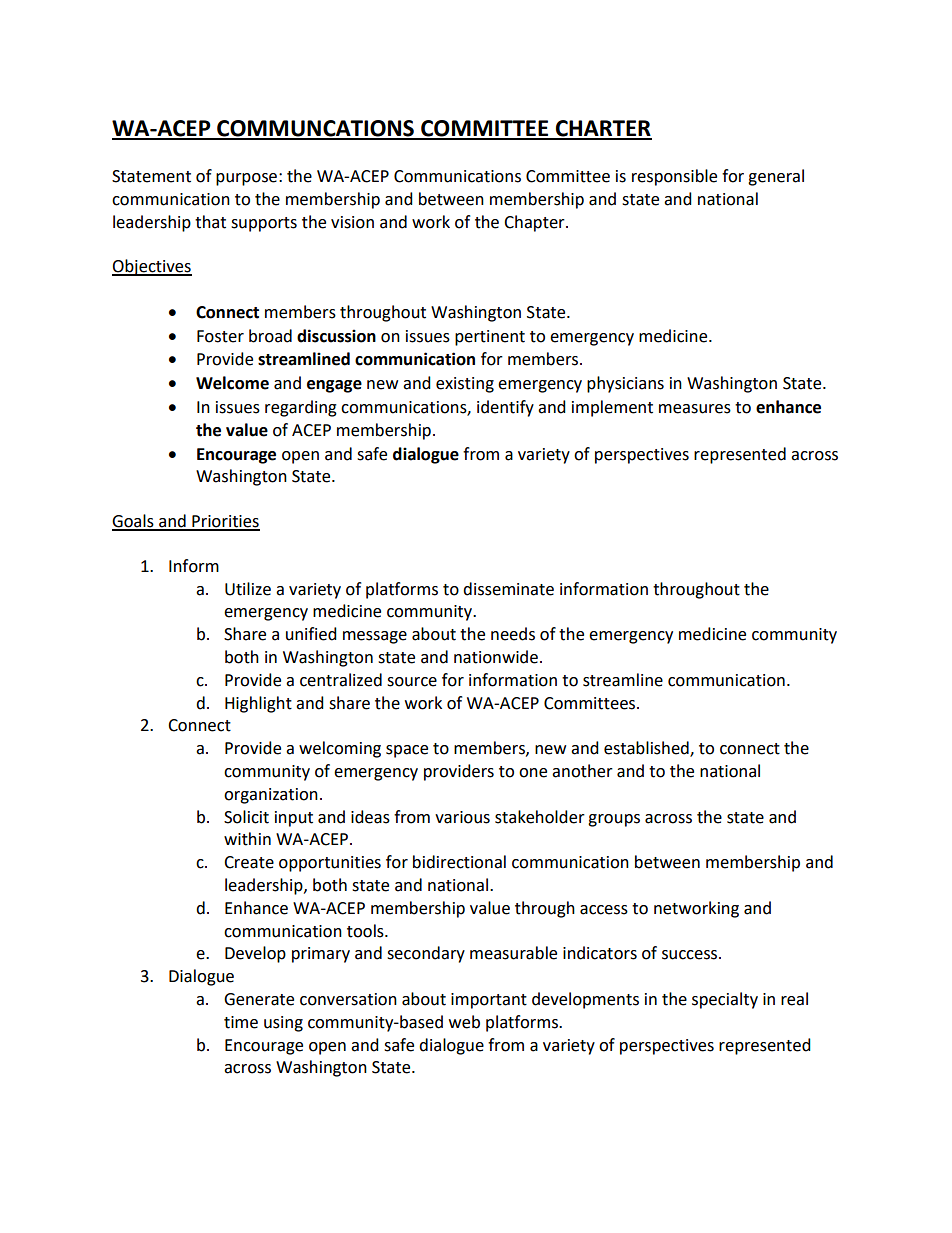 This document has height=1233, width=952. I want to click on measures, so click(695, 409).
